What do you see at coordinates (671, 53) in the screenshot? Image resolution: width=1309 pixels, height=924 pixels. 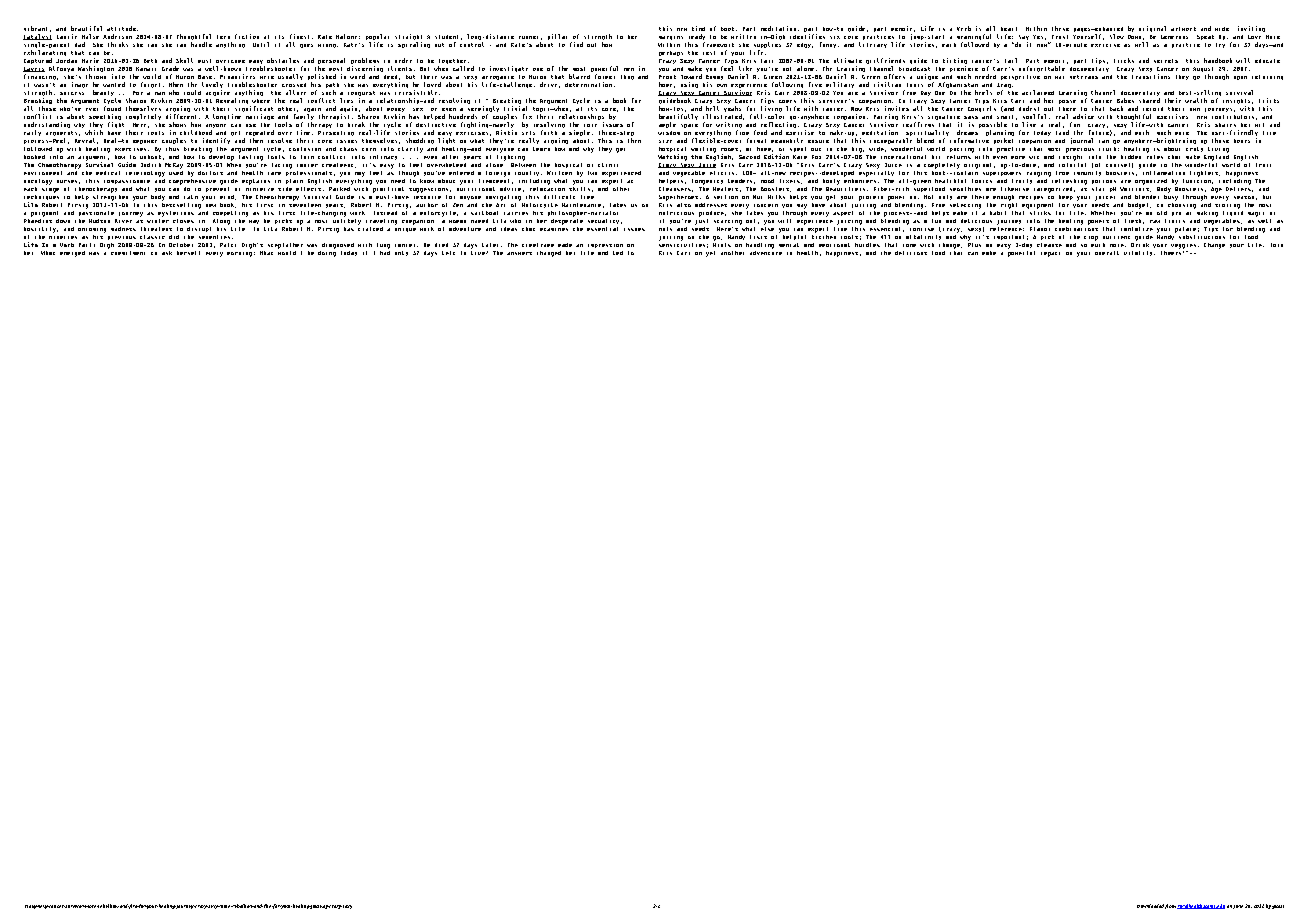 I see `perhaps` at bounding box center [671, 53].
